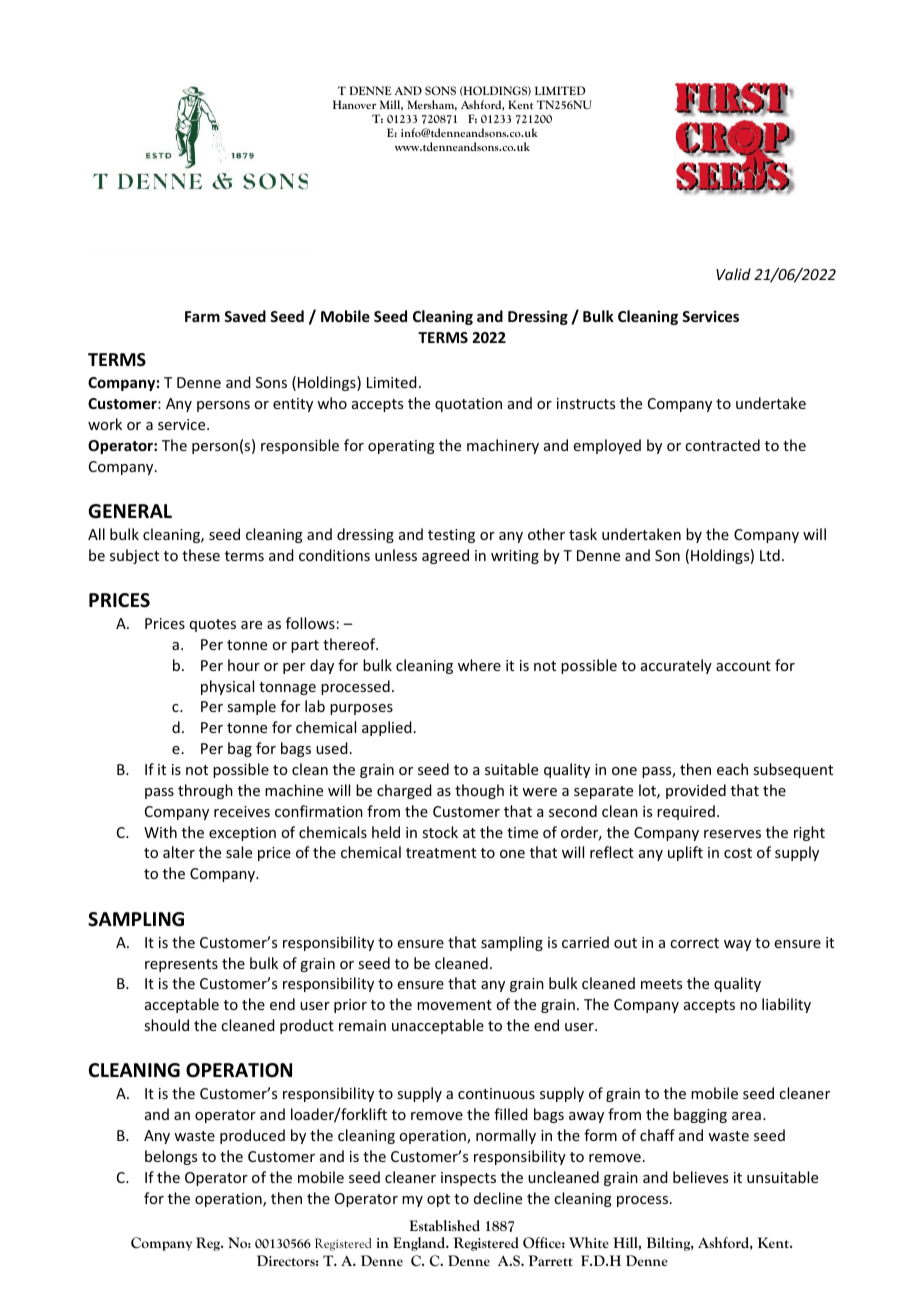 Image resolution: width=924 pixels, height=1308 pixels. Describe the element at coordinates (354, 104) in the image. I see `Hanover` at that location.
